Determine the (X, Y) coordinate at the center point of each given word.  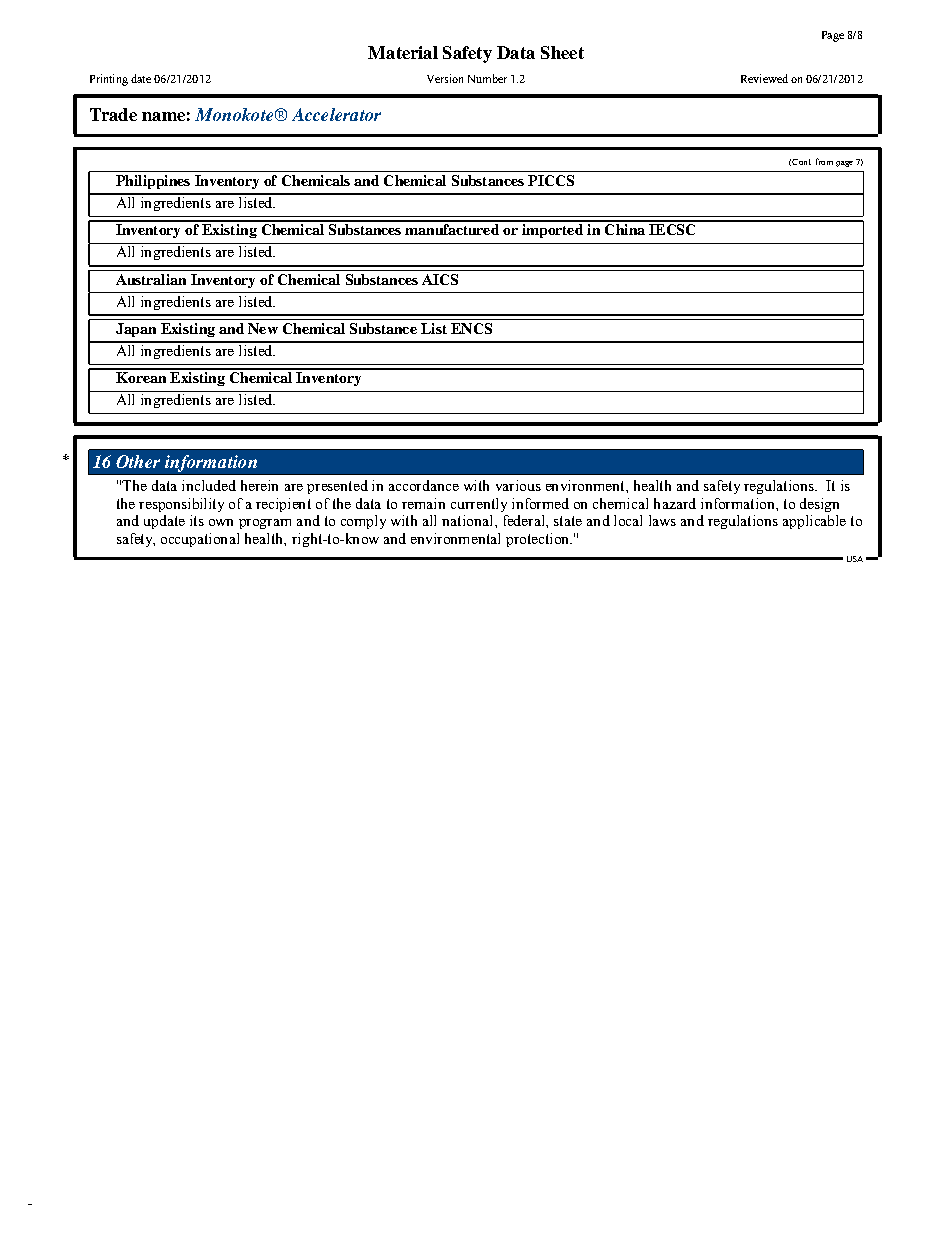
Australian (151, 279)
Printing (109, 80)
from (824, 161)
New (263, 328)
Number (487, 78)
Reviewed (764, 78)
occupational (200, 540)
